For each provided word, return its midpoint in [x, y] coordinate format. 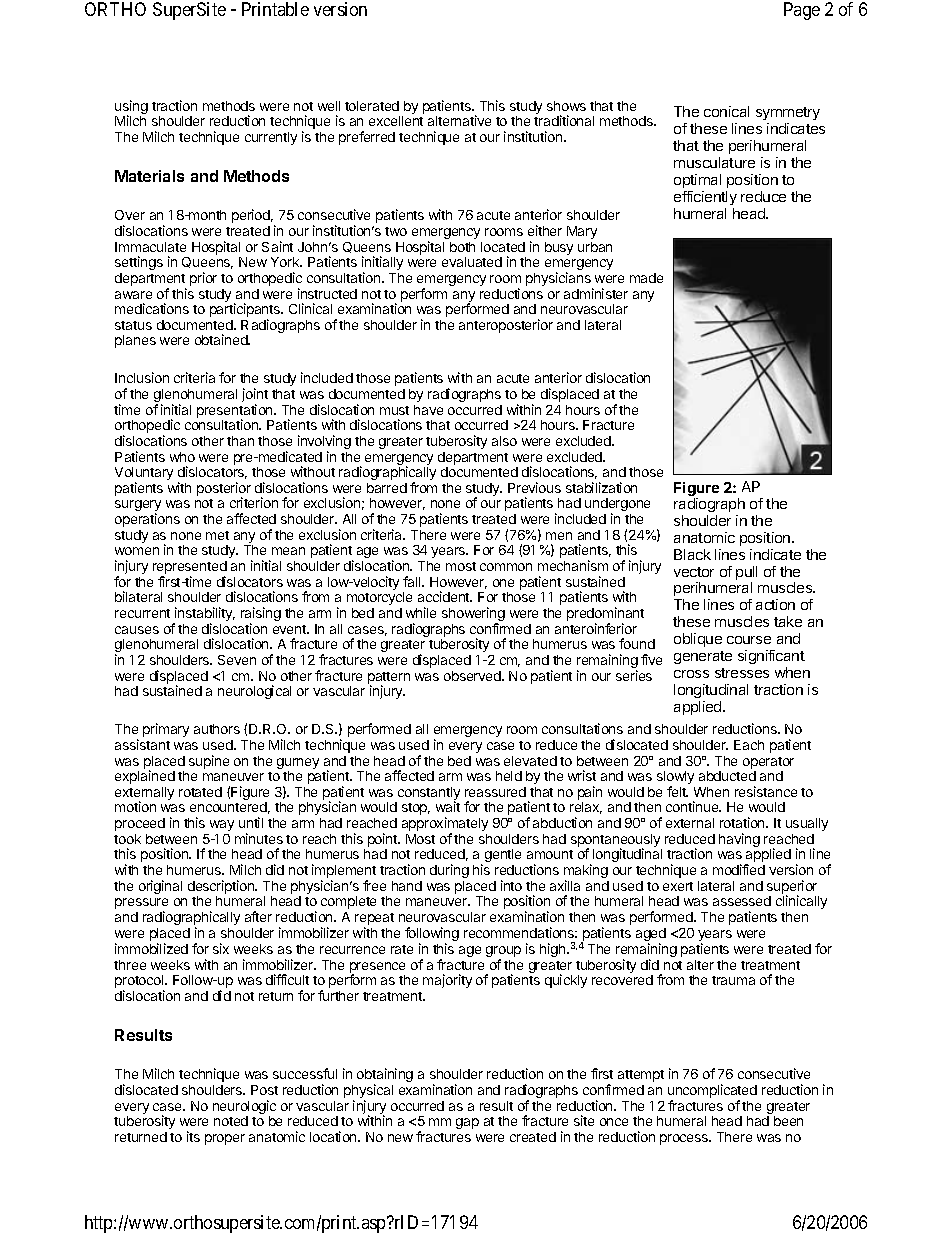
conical [726, 111]
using [131, 108]
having [739, 840]
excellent [396, 121]
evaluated [472, 262]
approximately [445, 825]
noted [231, 1121]
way [222, 825]
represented [190, 569]
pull [746, 574]
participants [246, 311]
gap [467, 1123]
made [646, 278]
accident [445, 596]
